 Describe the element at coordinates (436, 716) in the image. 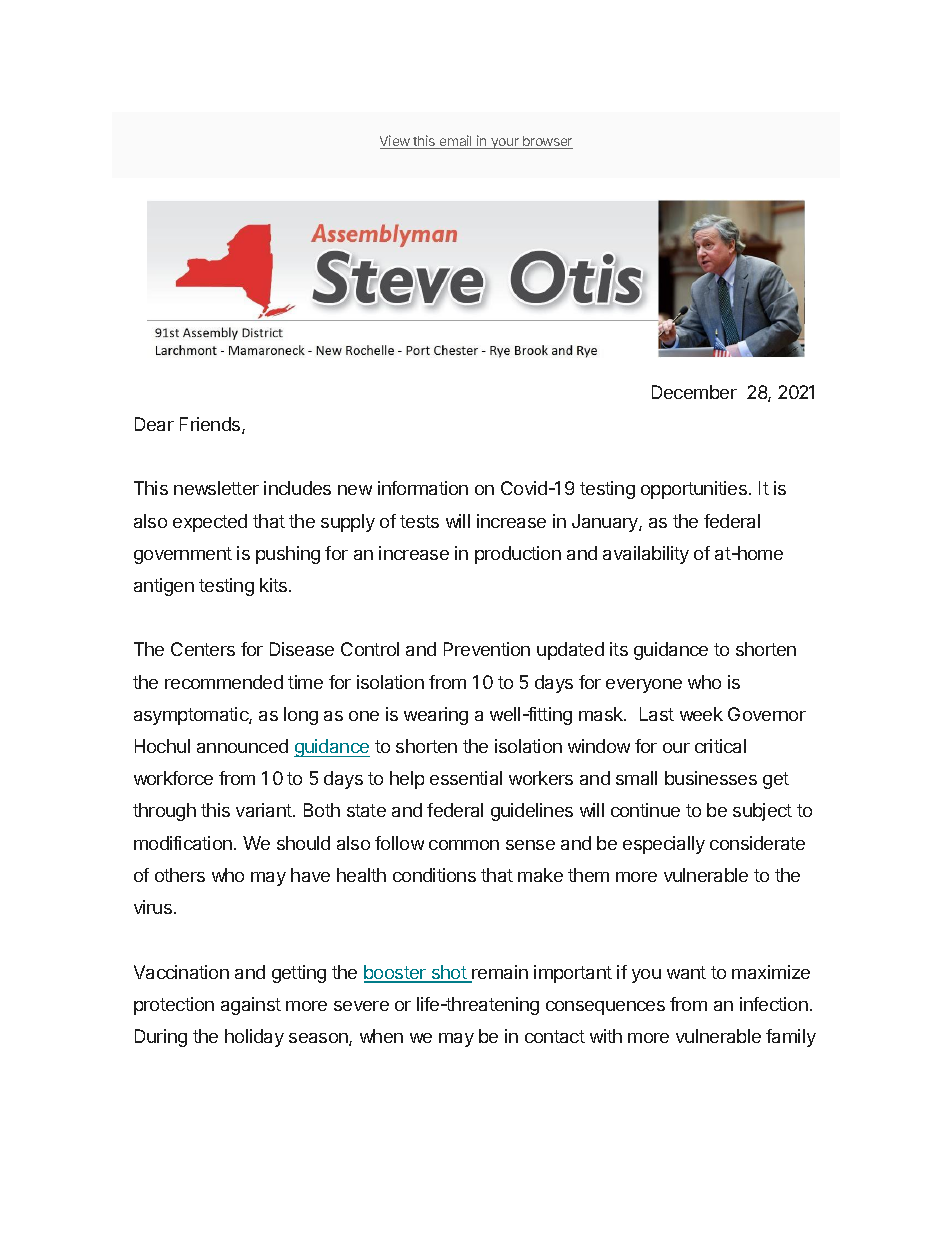

I see `wearing` at that location.
